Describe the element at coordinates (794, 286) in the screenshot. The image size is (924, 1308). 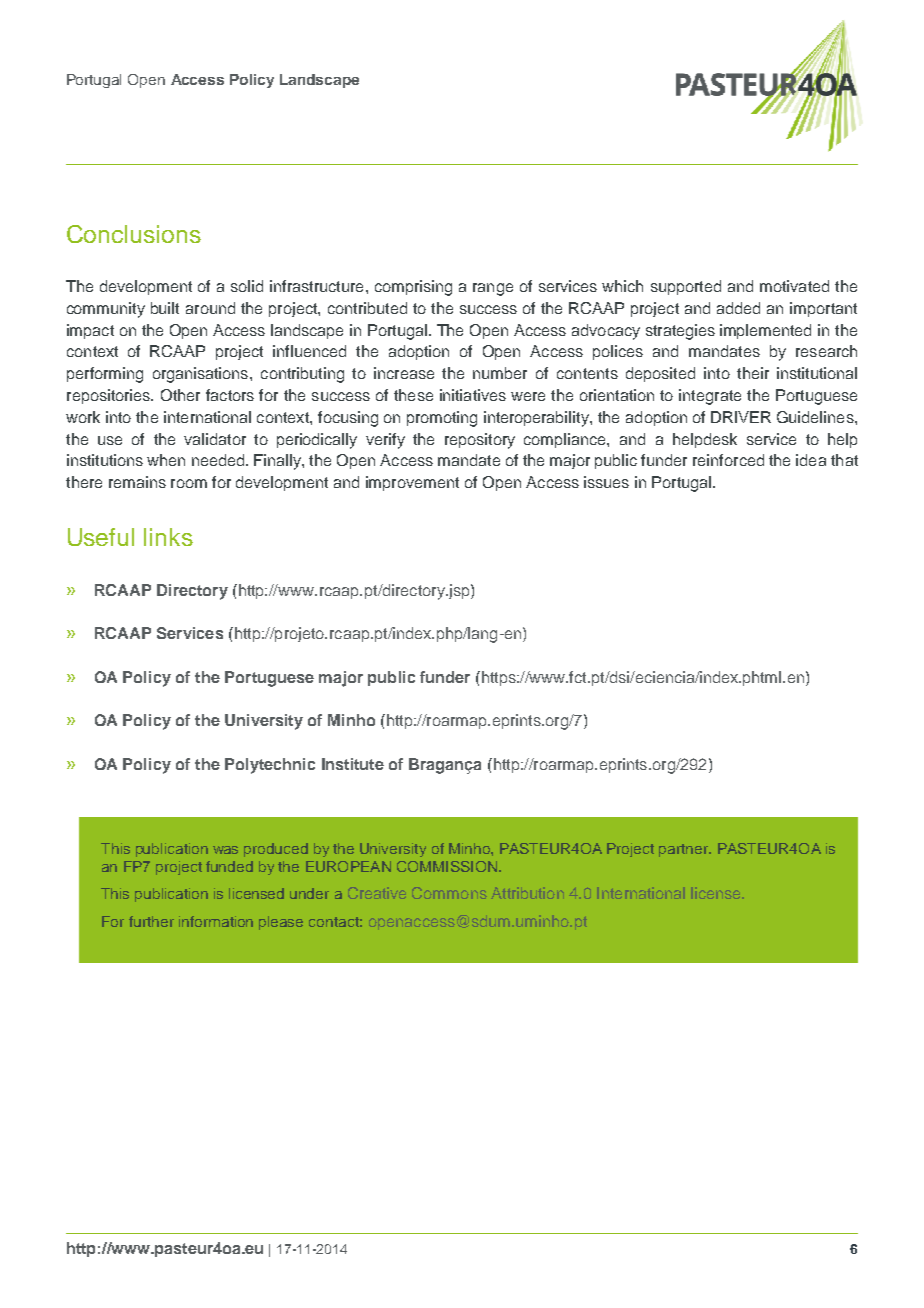
I see `motivated` at that location.
